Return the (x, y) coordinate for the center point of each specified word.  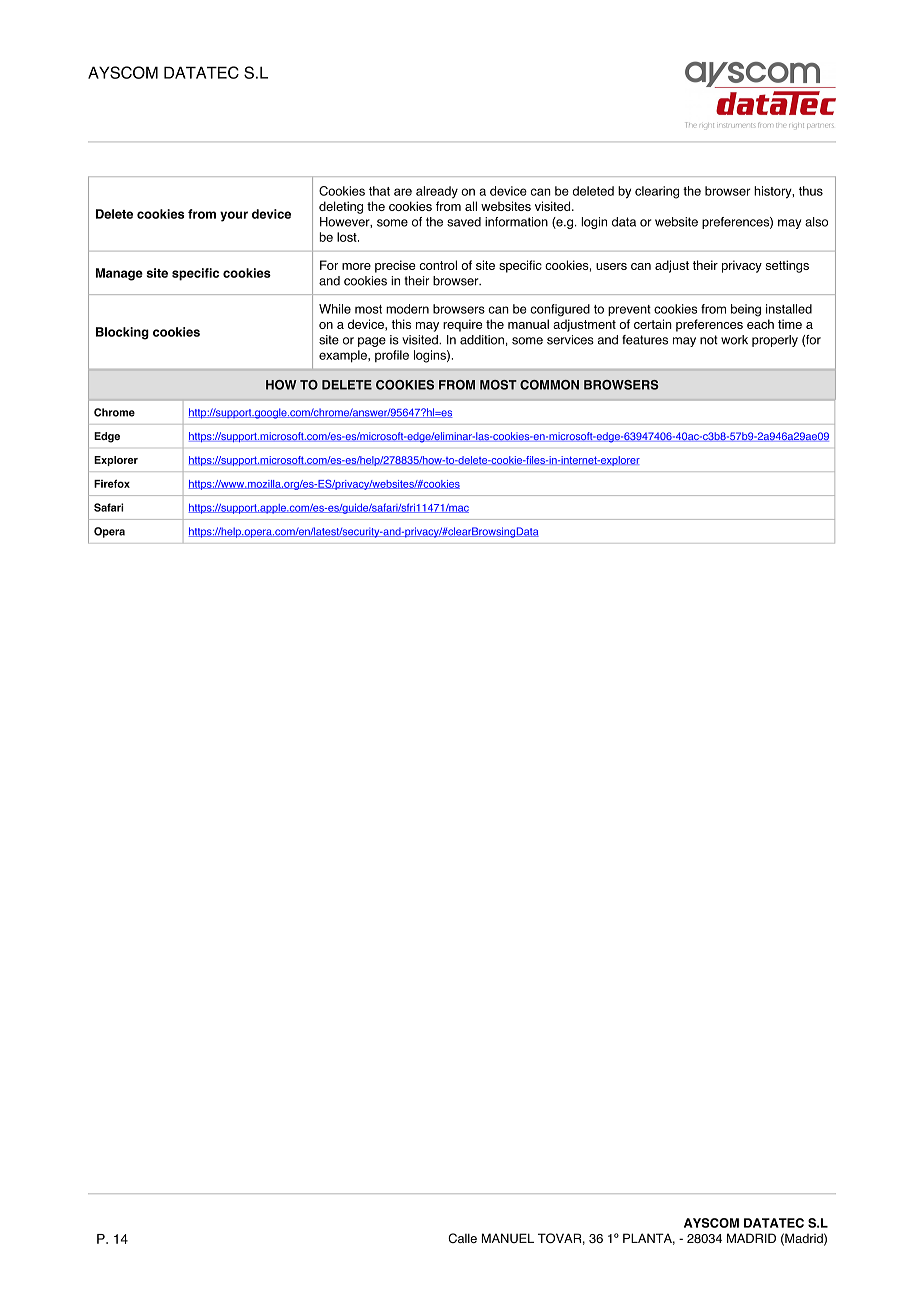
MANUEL (508, 1238)
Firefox (112, 483)
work (734, 340)
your (234, 216)
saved (464, 222)
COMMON (549, 385)
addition (482, 340)
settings (787, 266)
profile (392, 356)
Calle (462, 1238)
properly (775, 341)
